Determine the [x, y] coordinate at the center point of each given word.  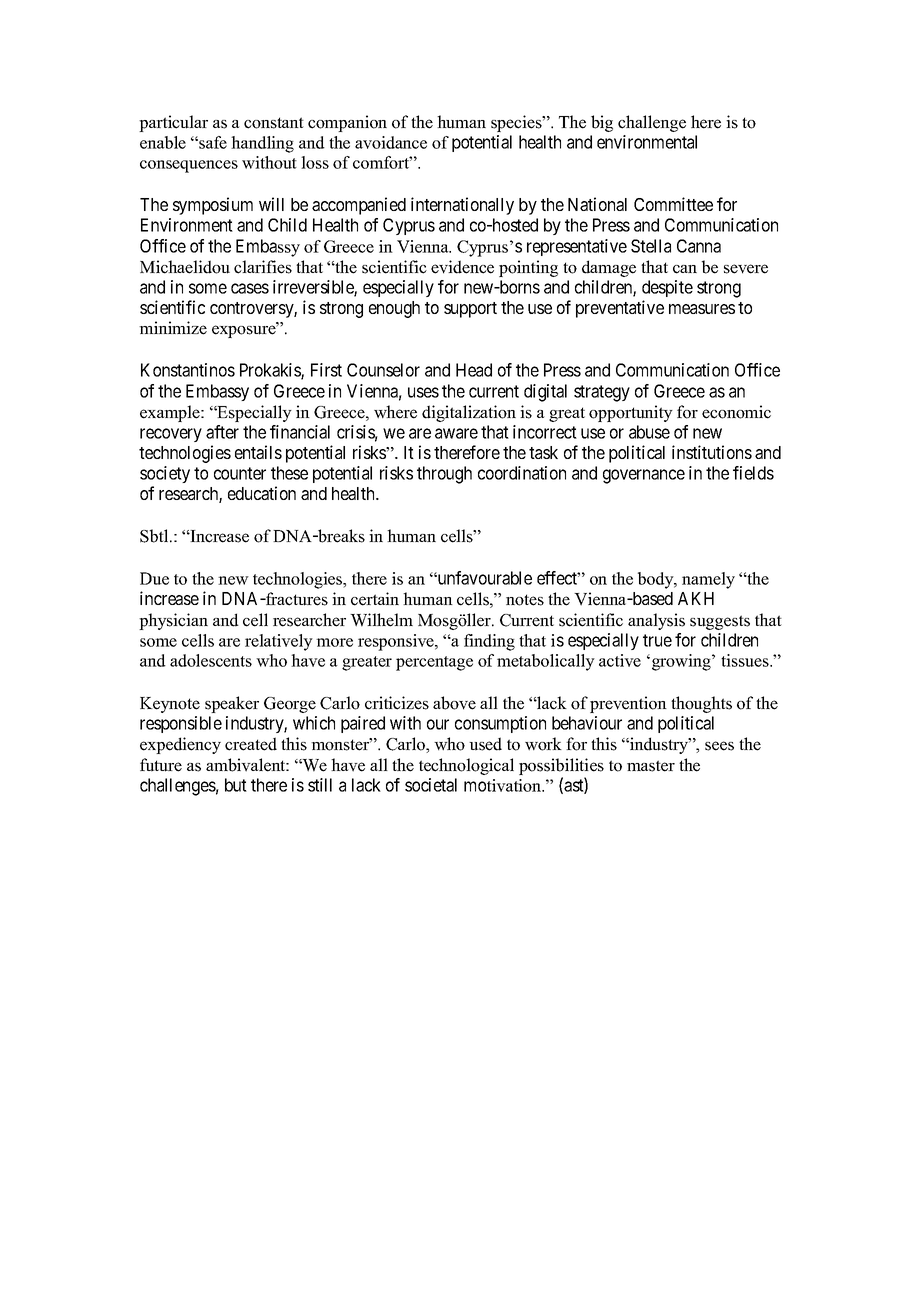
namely [708, 580]
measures [702, 309]
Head [474, 370]
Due [154, 578]
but [236, 785]
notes [525, 600]
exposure [245, 331]
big [602, 123]
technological [466, 766]
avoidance [391, 142]
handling [262, 144]
